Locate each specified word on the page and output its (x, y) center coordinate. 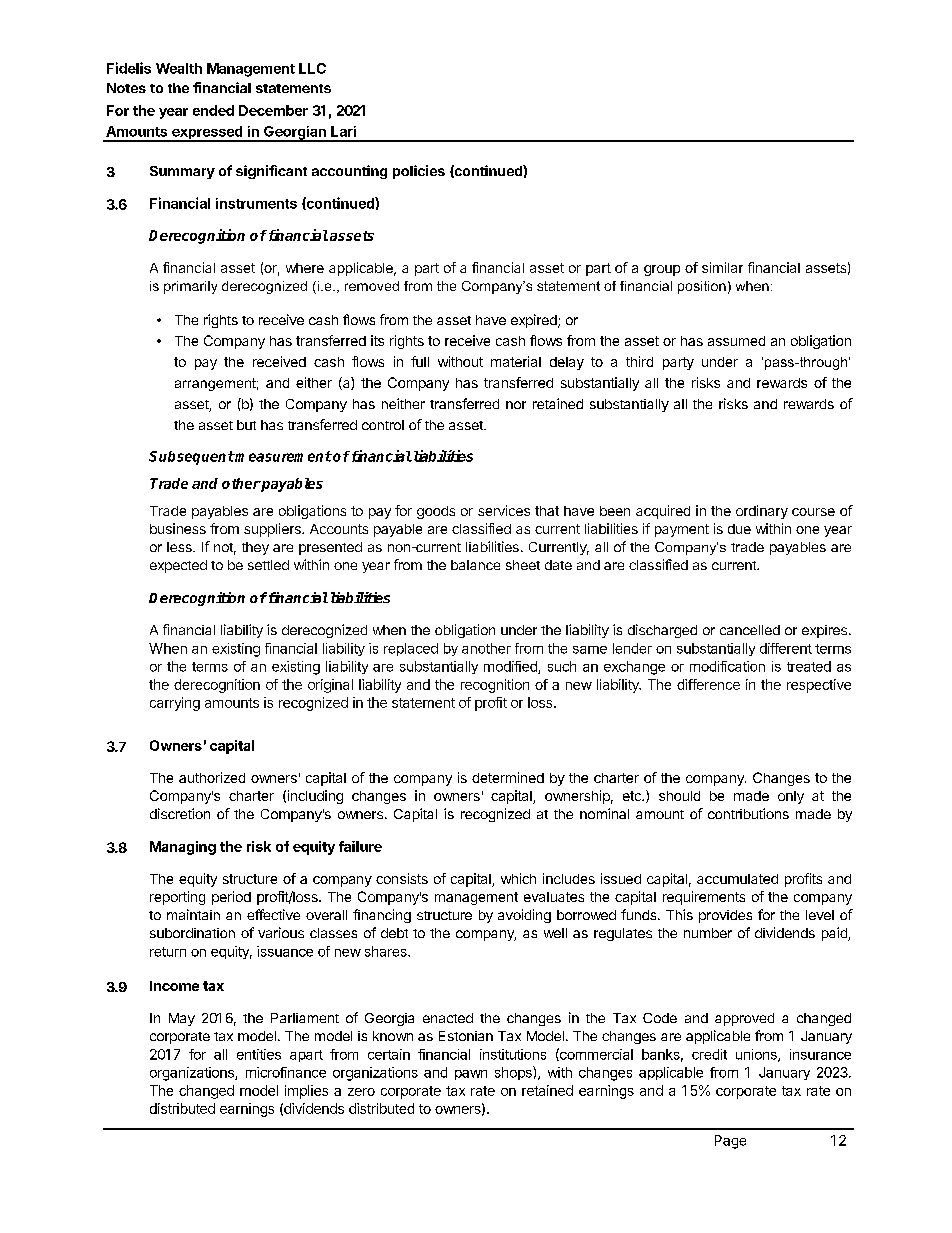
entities (259, 1054)
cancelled (750, 630)
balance (475, 565)
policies (419, 172)
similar (722, 267)
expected (178, 566)
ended (213, 110)
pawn (471, 1075)
